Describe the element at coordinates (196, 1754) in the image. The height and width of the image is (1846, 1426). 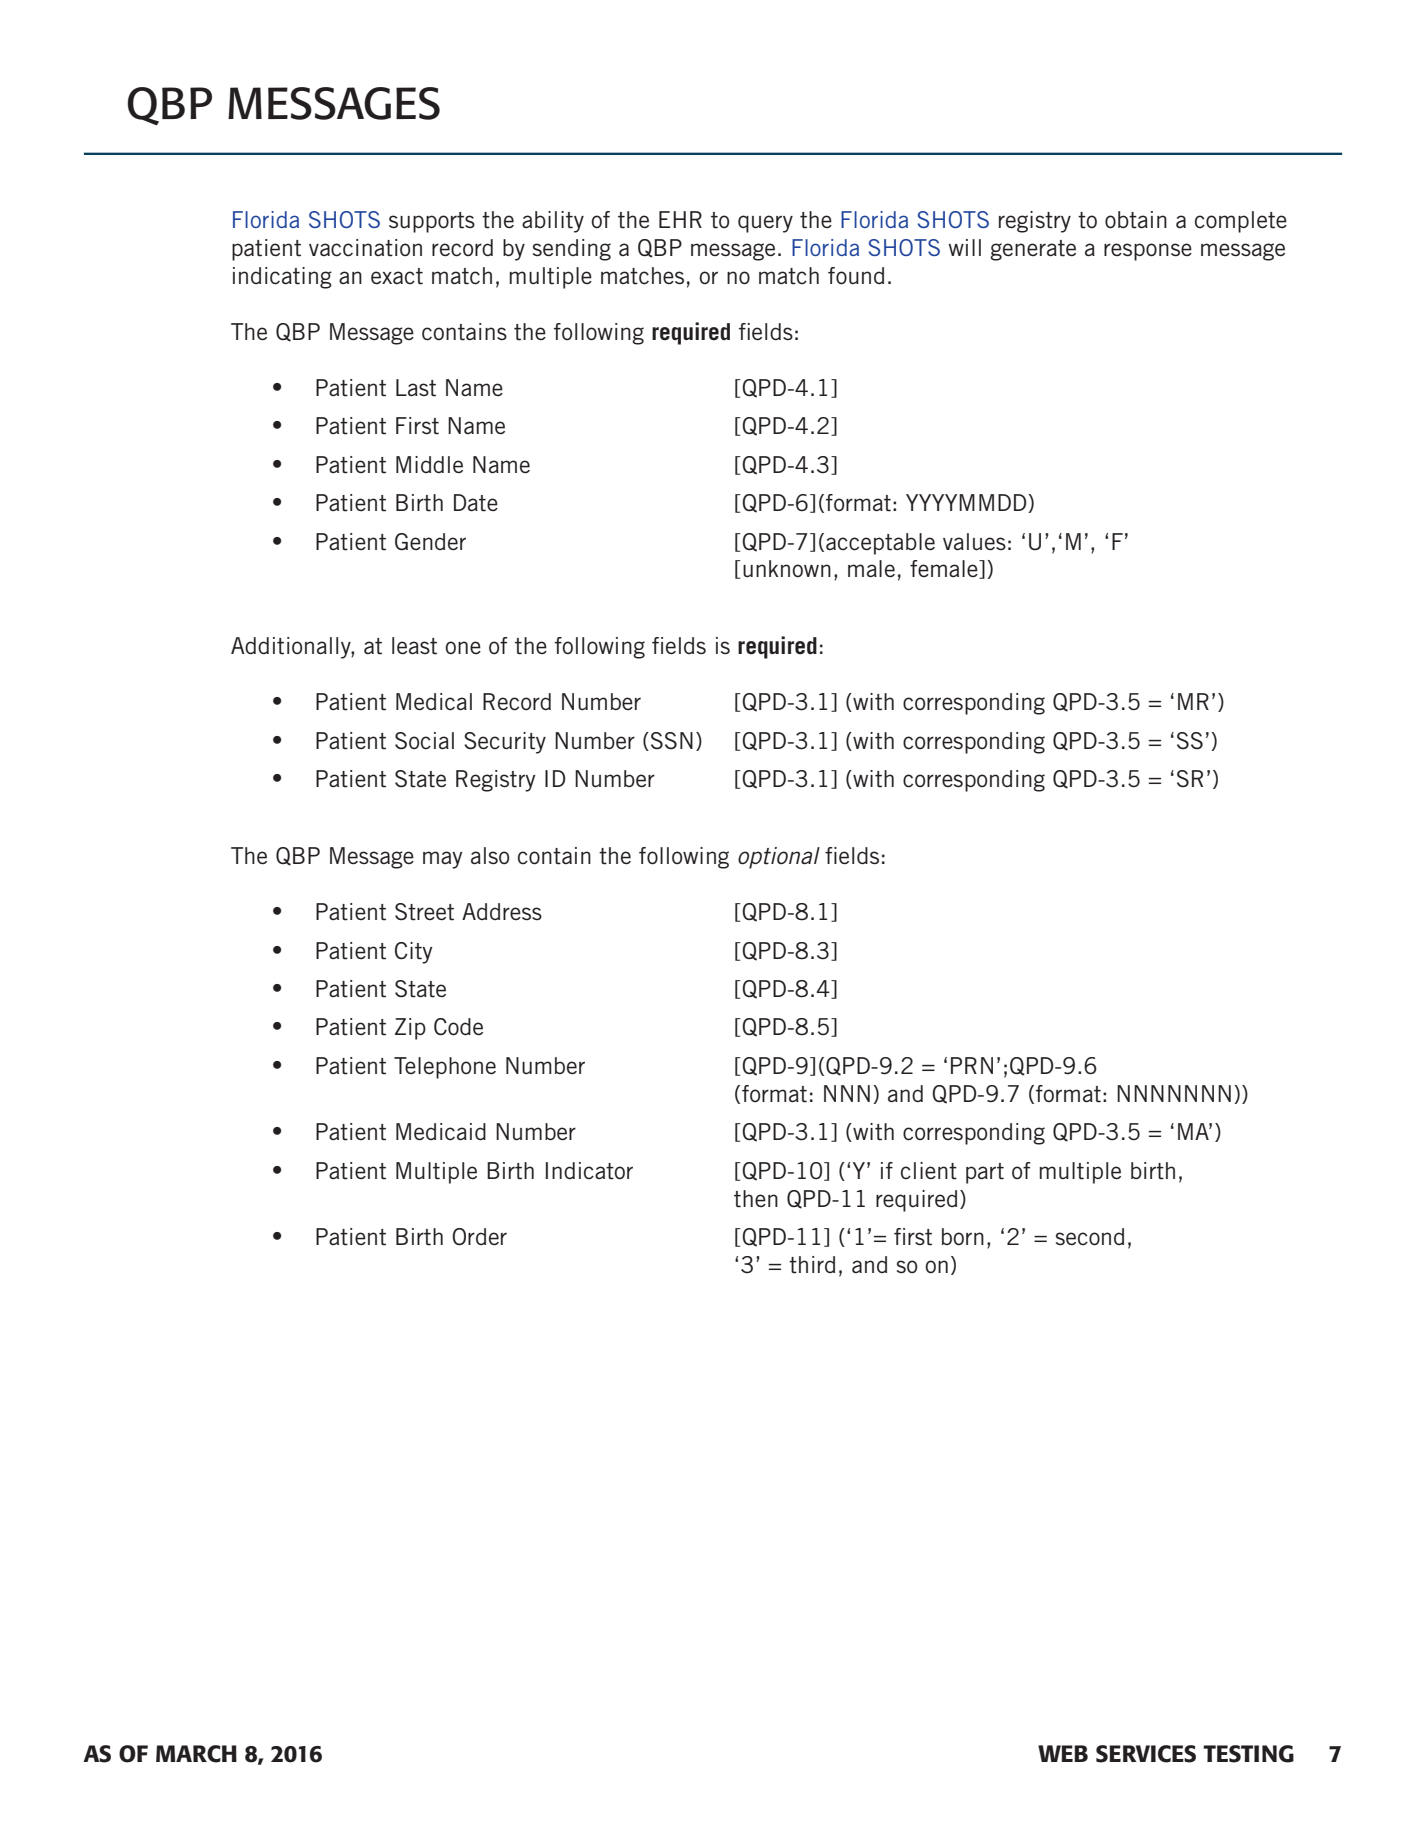
I see `MARCH` at that location.
